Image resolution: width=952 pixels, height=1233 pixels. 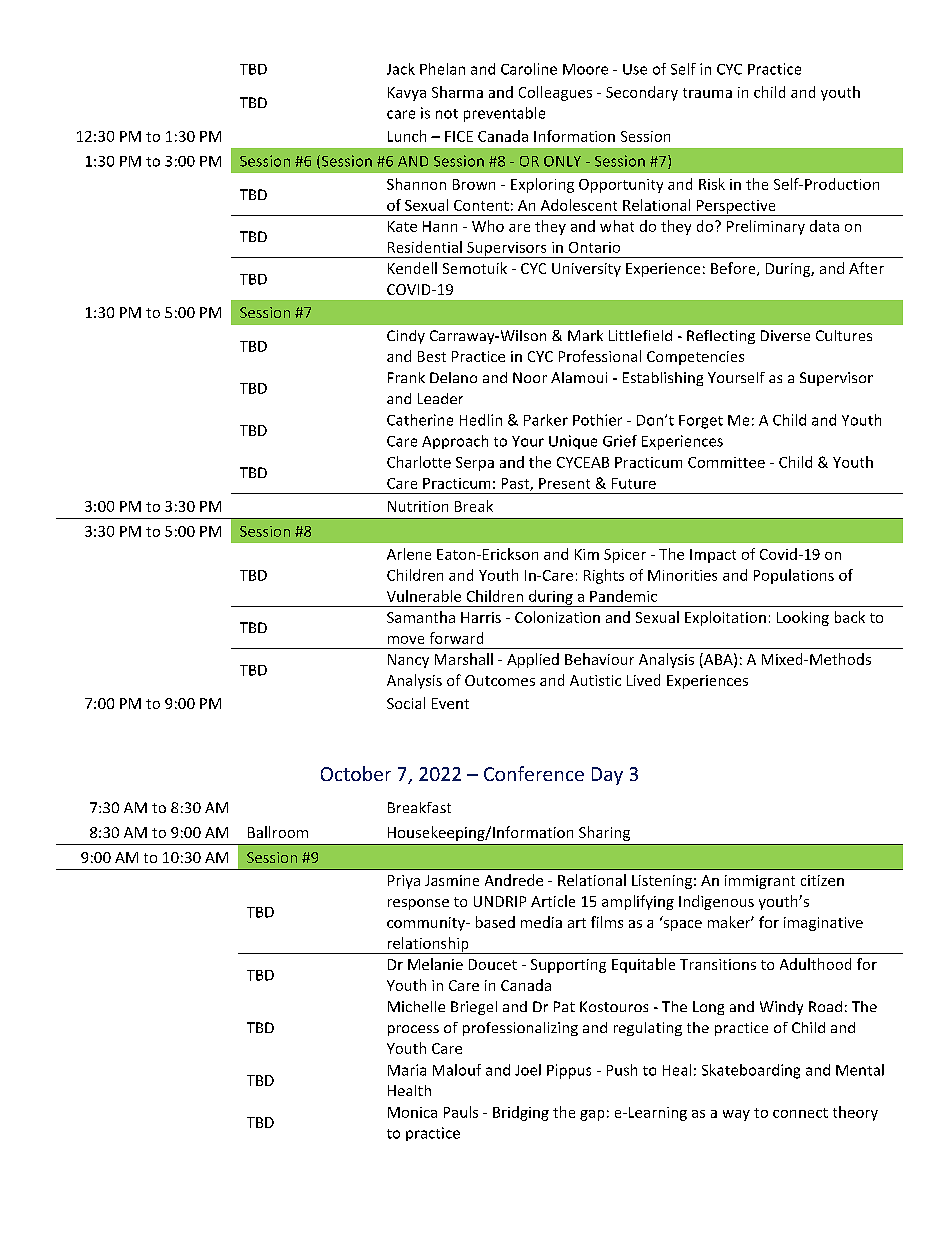 I want to click on Populations, so click(x=794, y=576).
